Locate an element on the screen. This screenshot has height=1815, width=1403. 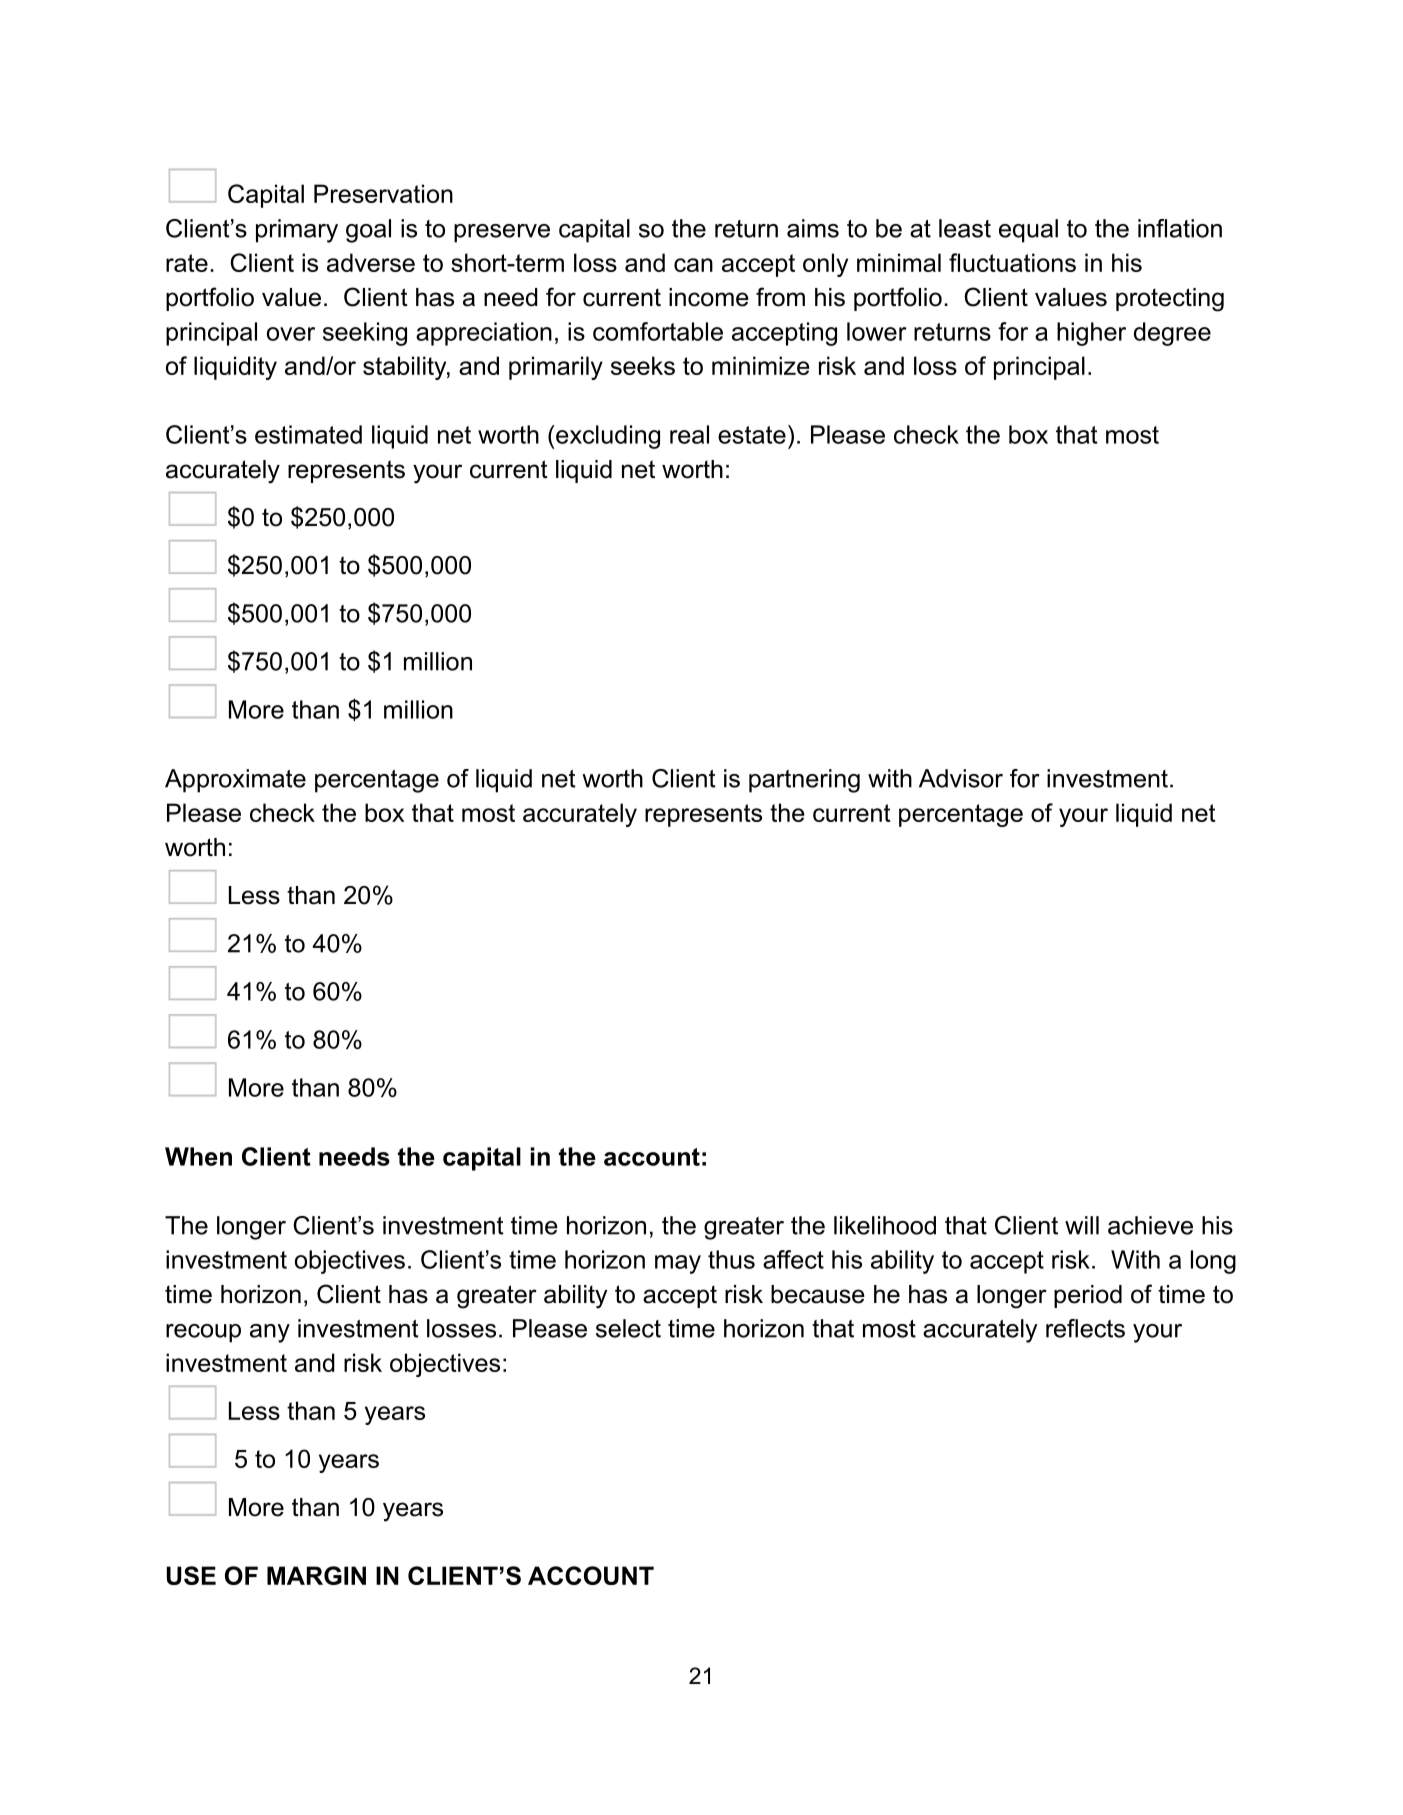
MARGIN is located at coordinates (316, 1575).
